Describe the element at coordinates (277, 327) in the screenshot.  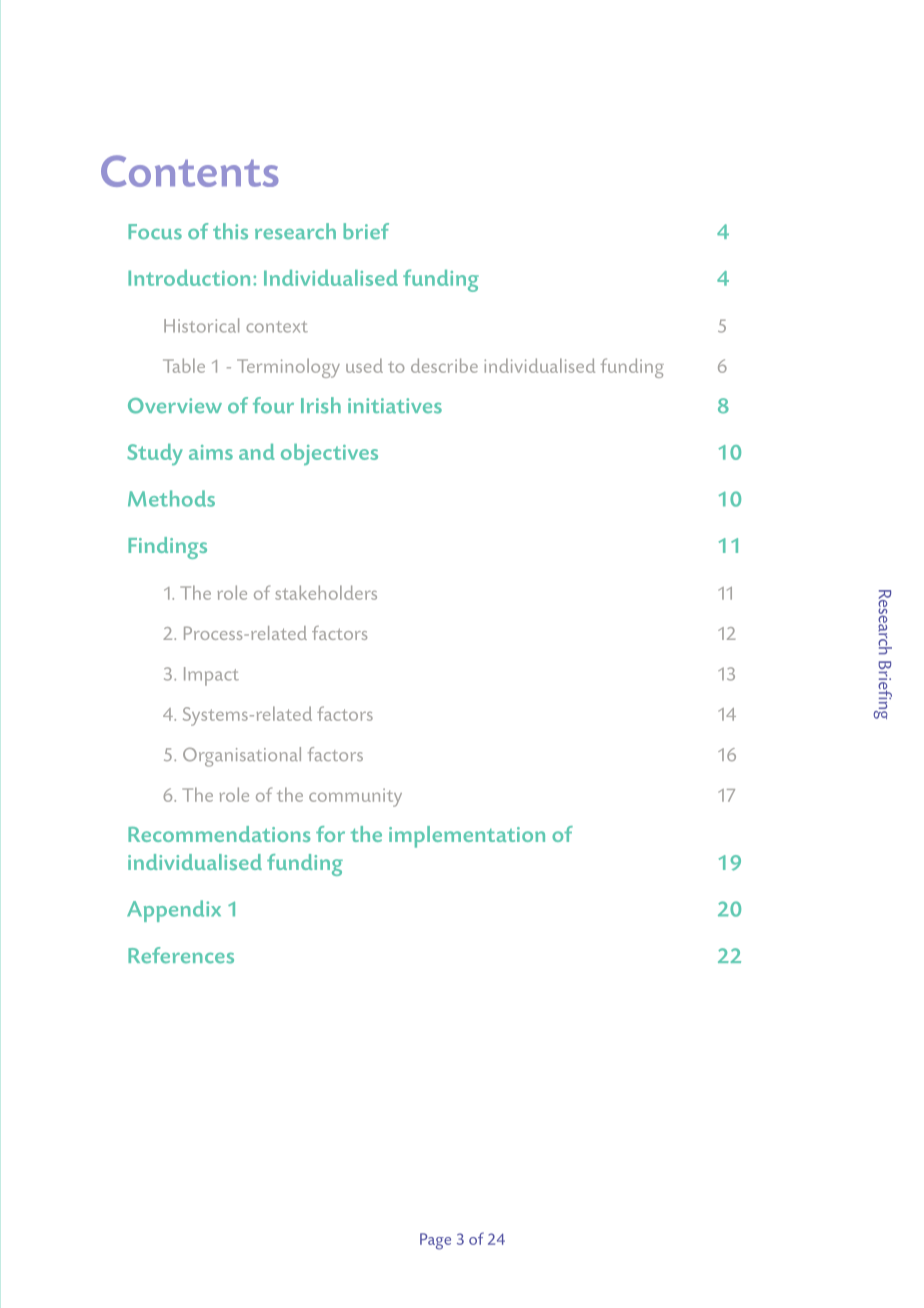
I see `context` at that location.
